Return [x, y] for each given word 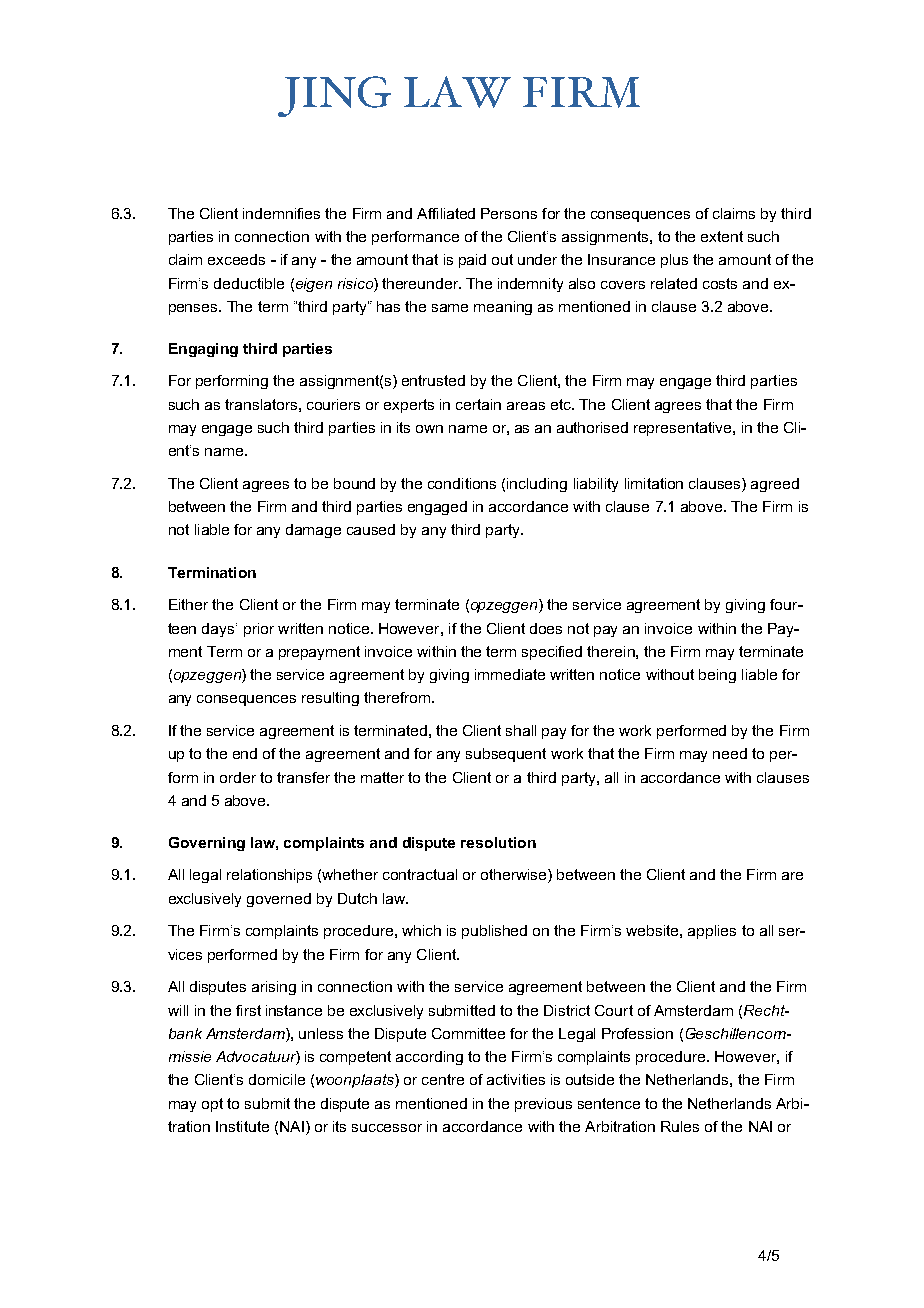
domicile [277, 1079]
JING [334, 96]
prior [259, 630]
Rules [680, 1126]
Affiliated [446, 213]
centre [443, 1079]
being [717, 676]
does [546, 628]
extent [722, 236]
